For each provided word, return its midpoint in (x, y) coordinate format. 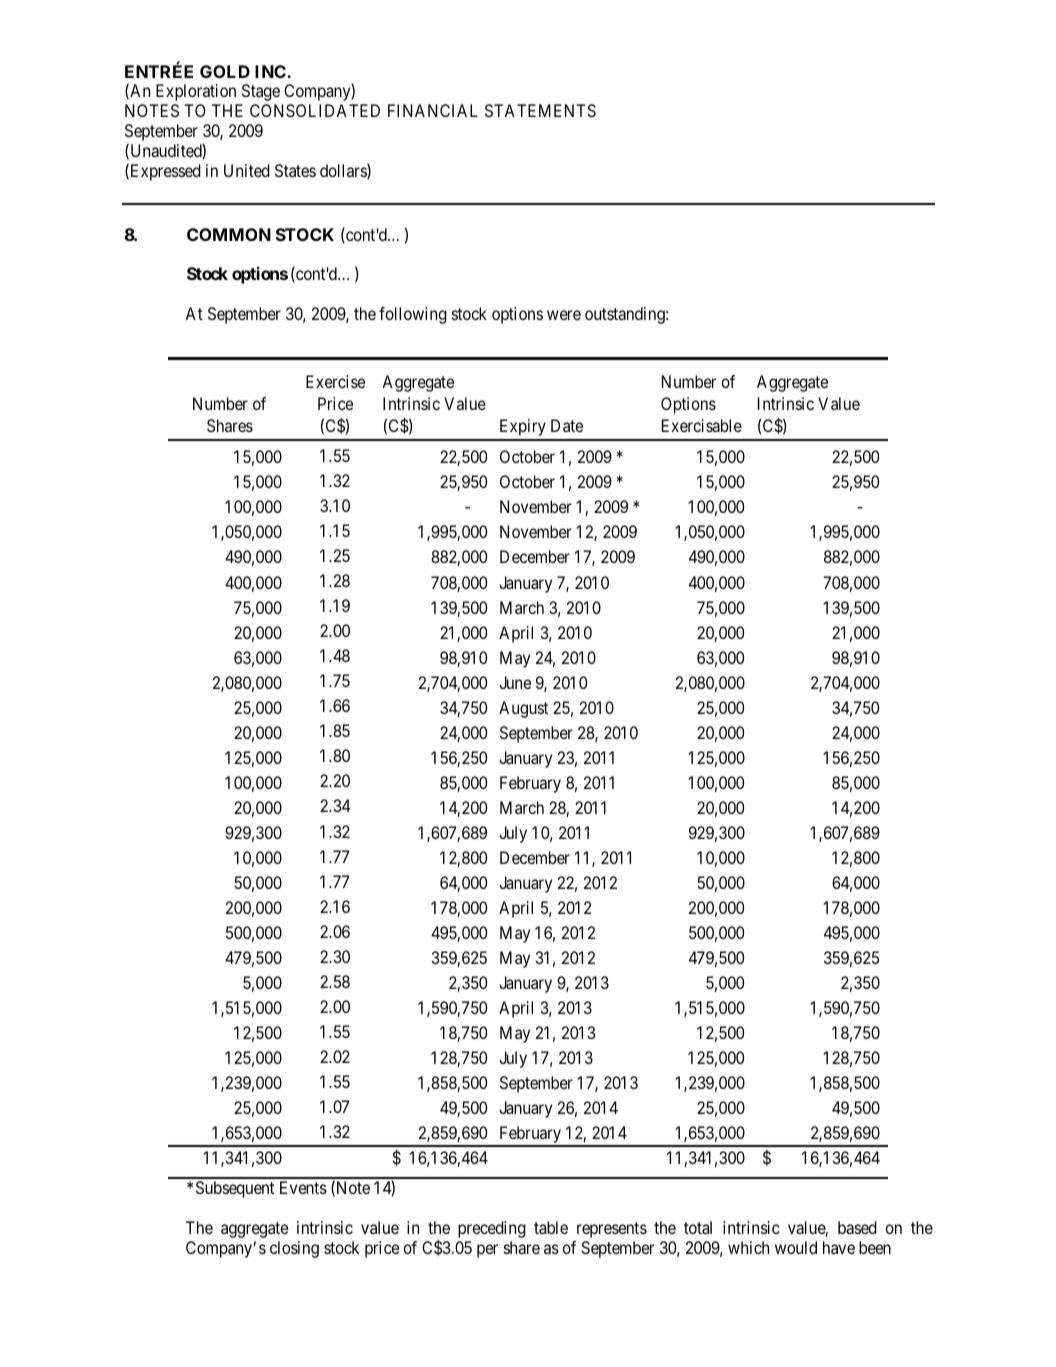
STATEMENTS (540, 110)
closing (294, 1249)
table (551, 1227)
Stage (261, 92)
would (796, 1247)
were (564, 315)
